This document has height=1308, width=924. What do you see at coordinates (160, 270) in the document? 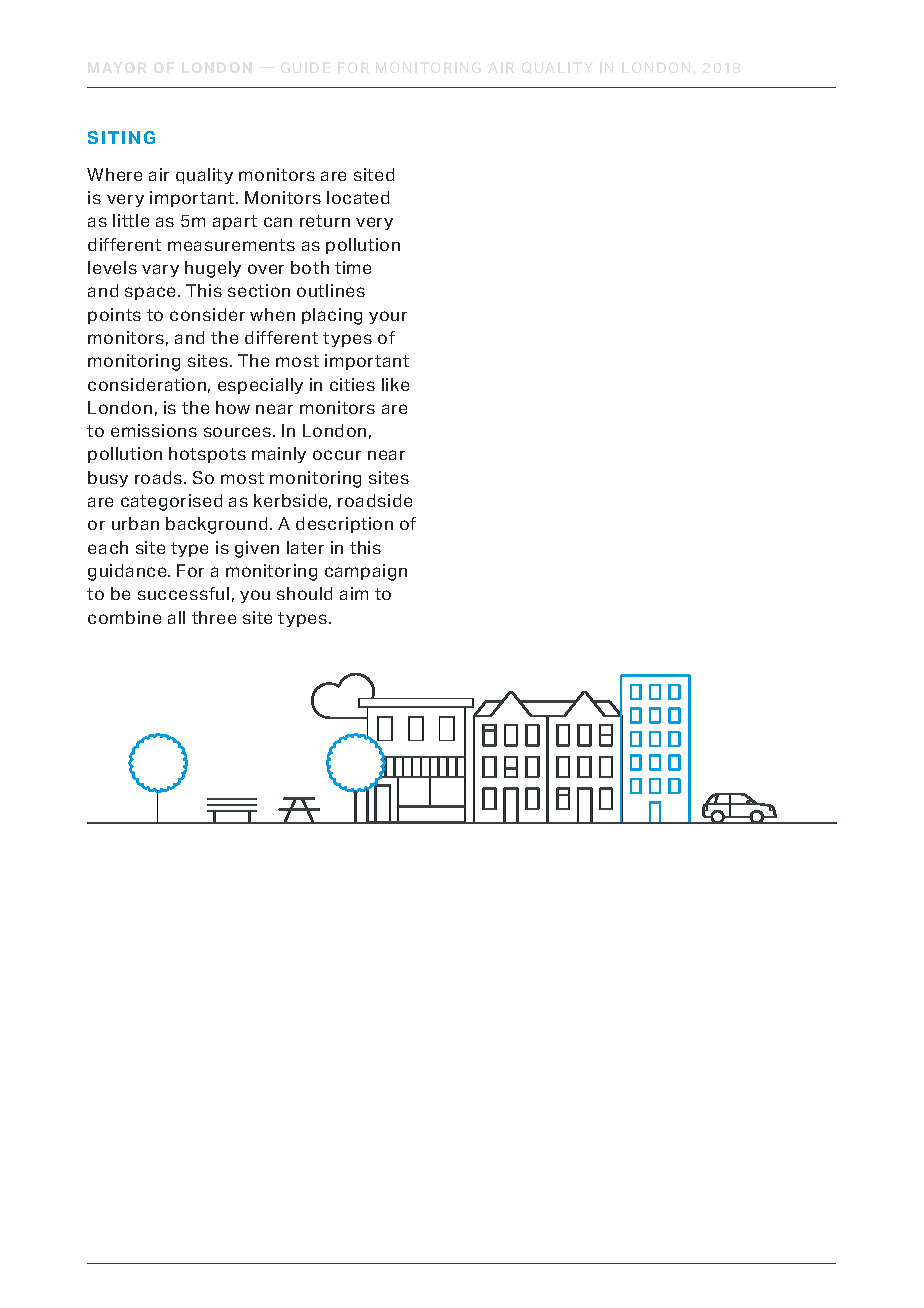
I see `vary` at bounding box center [160, 270].
